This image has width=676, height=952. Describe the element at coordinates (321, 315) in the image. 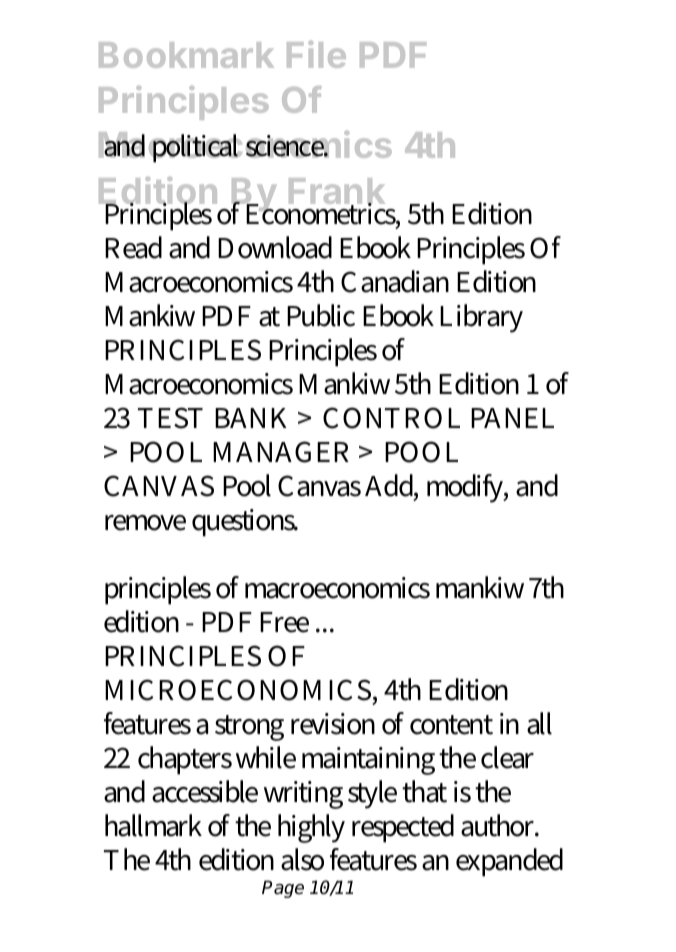

I see `Public` at that location.
